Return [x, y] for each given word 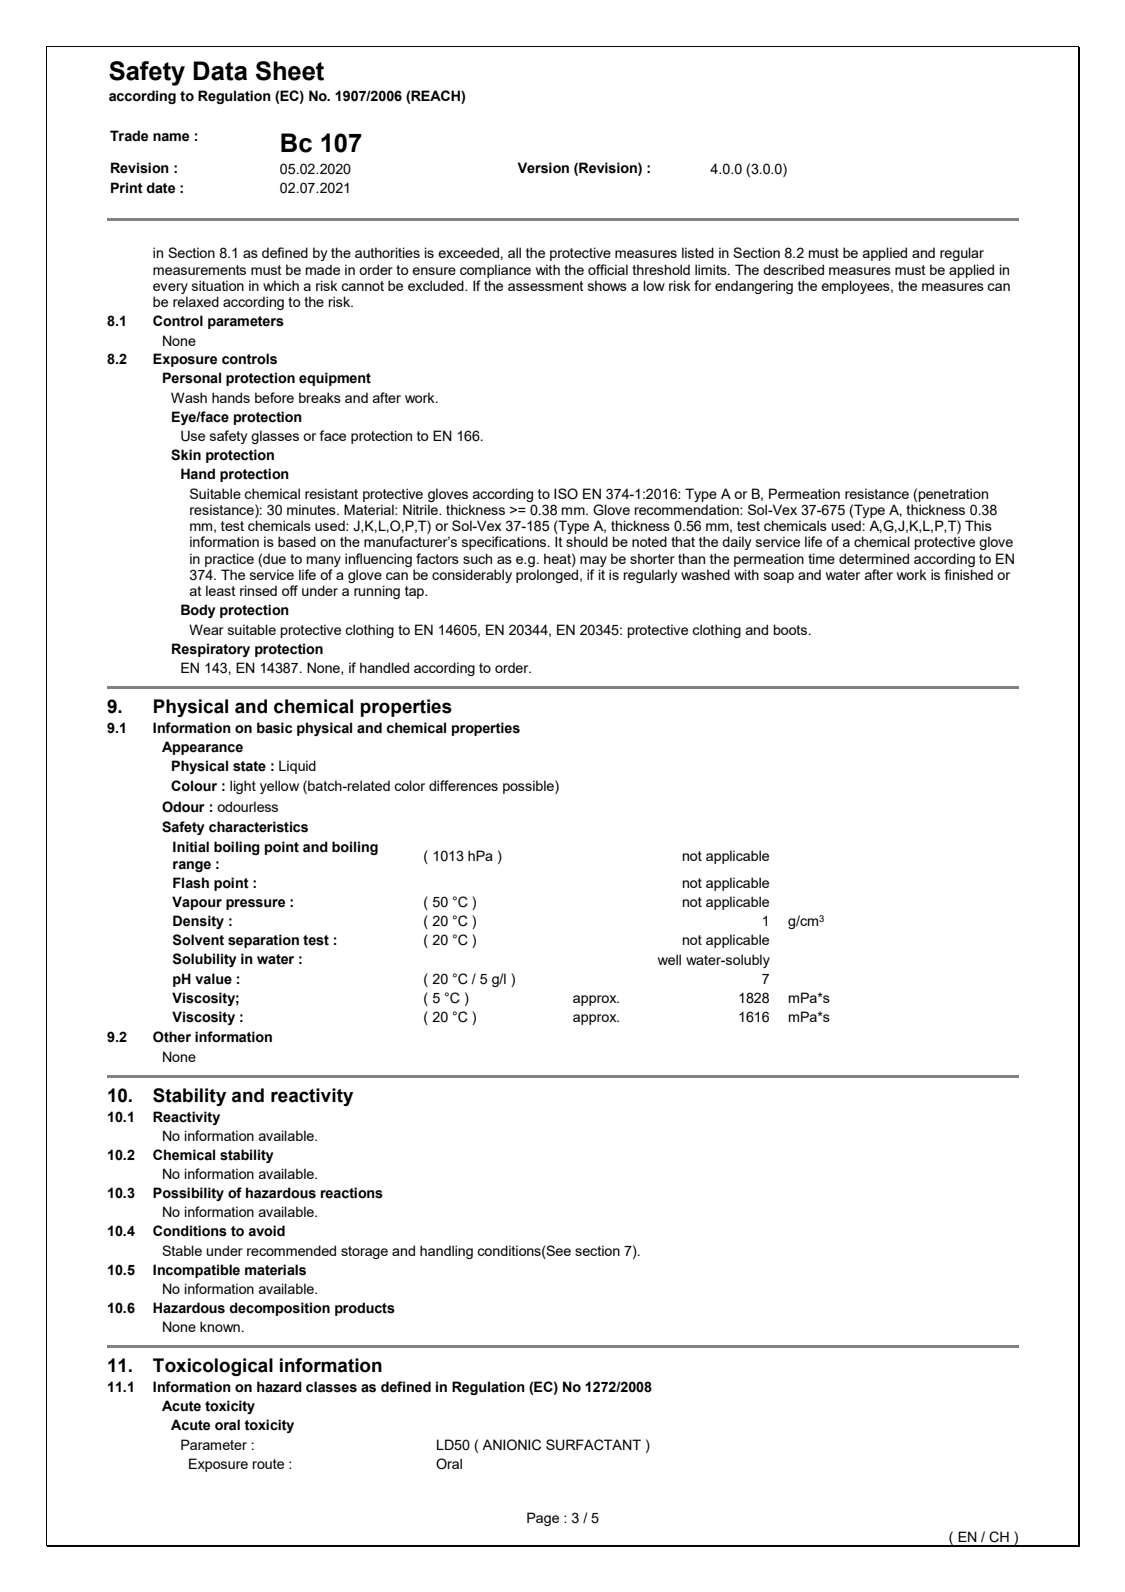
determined [874, 558]
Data [220, 71]
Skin [186, 455]
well [669, 959]
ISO [566, 494]
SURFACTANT [593, 1445]
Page [543, 1519]
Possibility [188, 1194]
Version [543, 168]
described [793, 269]
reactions [352, 1193]
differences [463, 785]
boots [792, 629]
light [243, 787]
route [268, 1464]
